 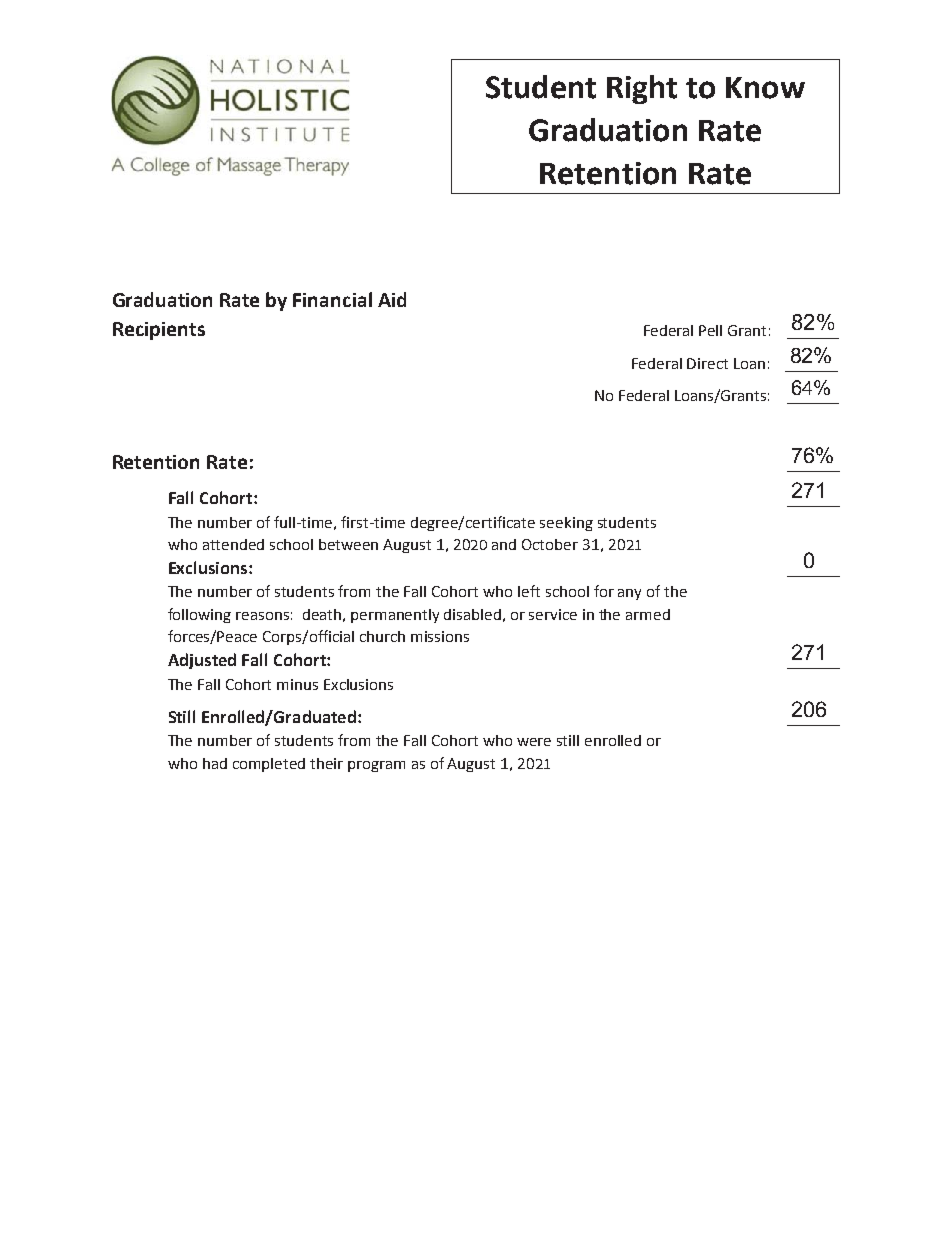 What do you see at coordinates (504, 544) in the image?
I see `and` at bounding box center [504, 544].
